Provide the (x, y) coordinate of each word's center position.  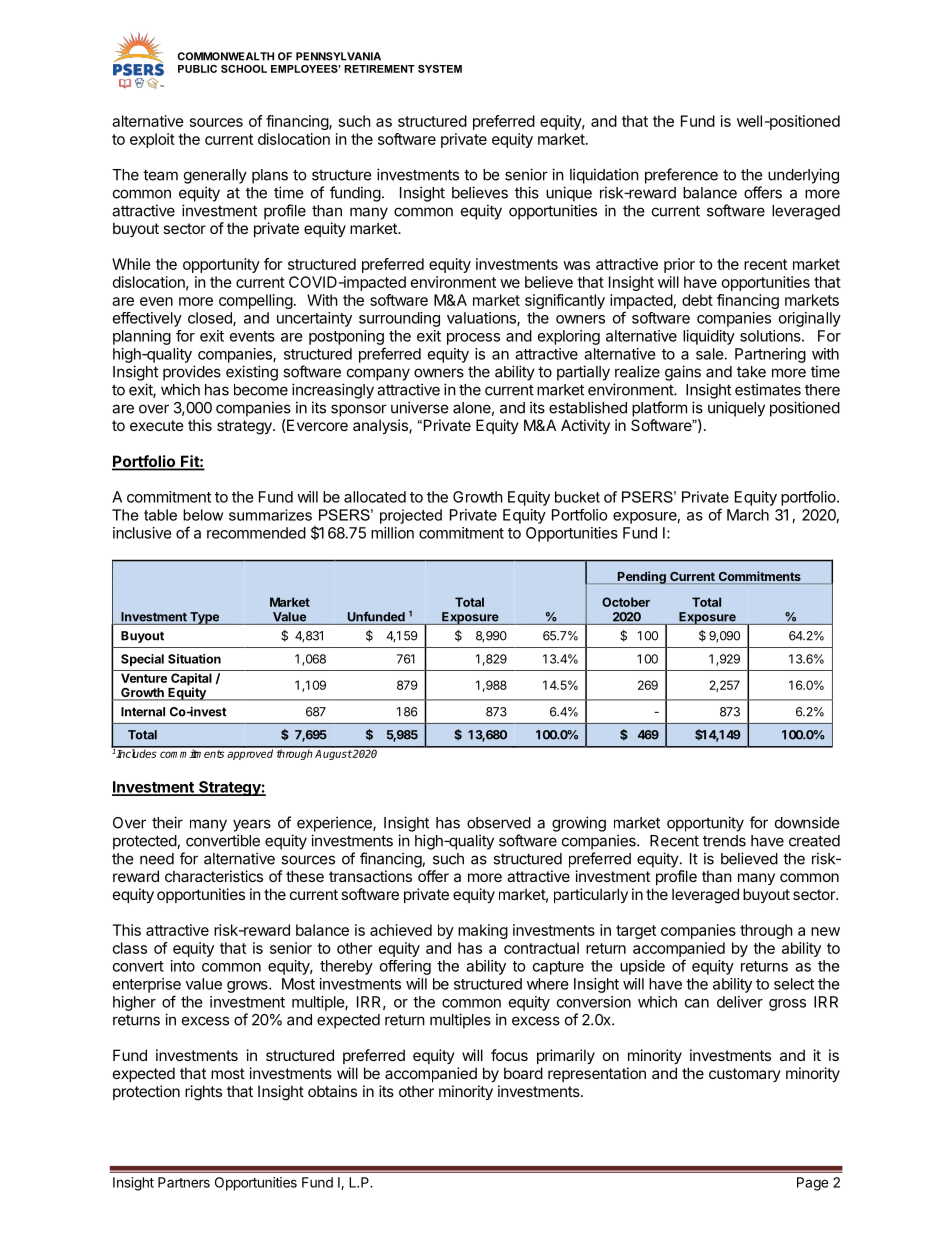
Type (204, 618)
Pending (642, 578)
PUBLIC (197, 69)
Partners (184, 1182)
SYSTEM (440, 69)
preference (681, 176)
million (392, 533)
